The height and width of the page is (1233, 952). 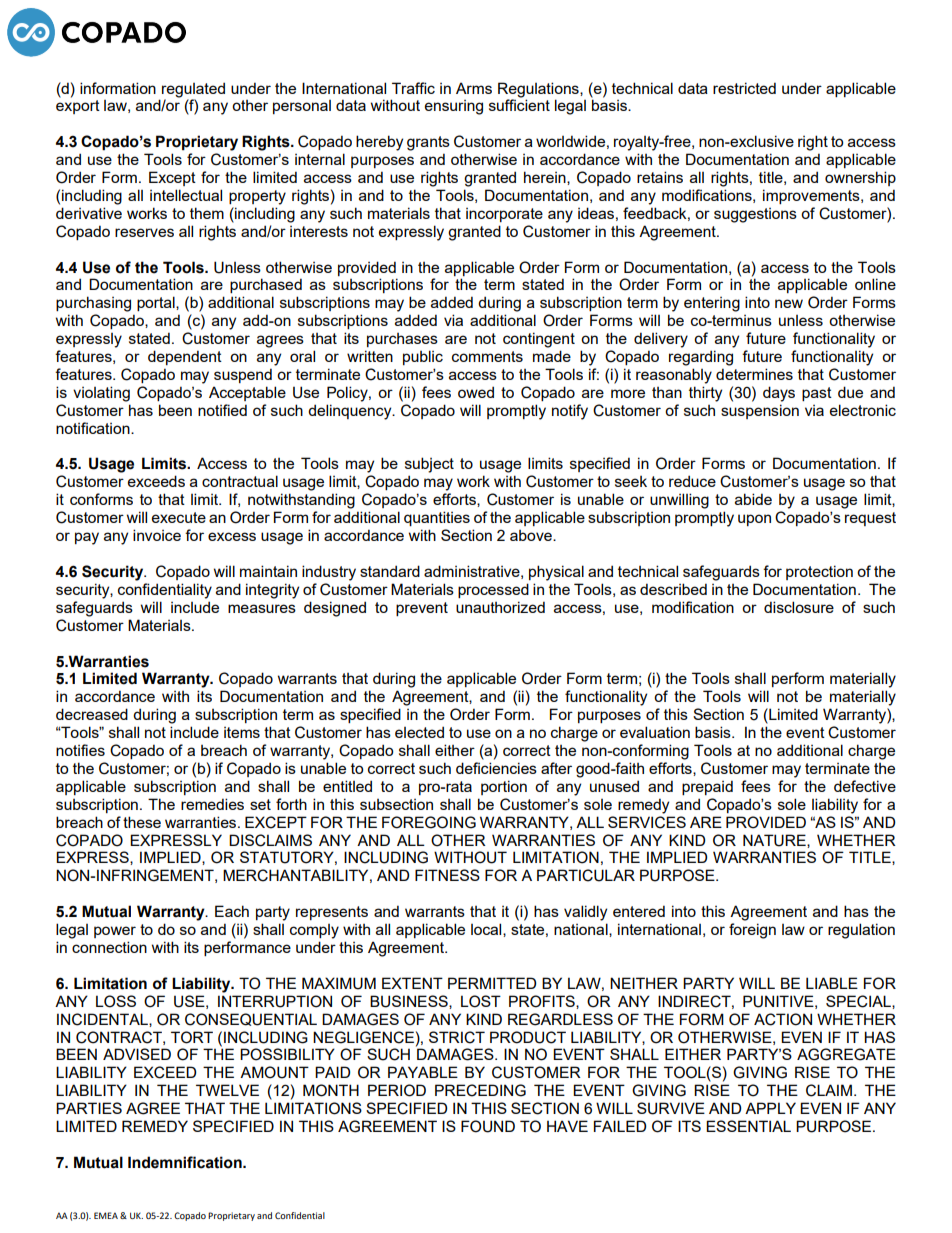 What do you see at coordinates (212, 804) in the page?
I see `remedies` at bounding box center [212, 804].
